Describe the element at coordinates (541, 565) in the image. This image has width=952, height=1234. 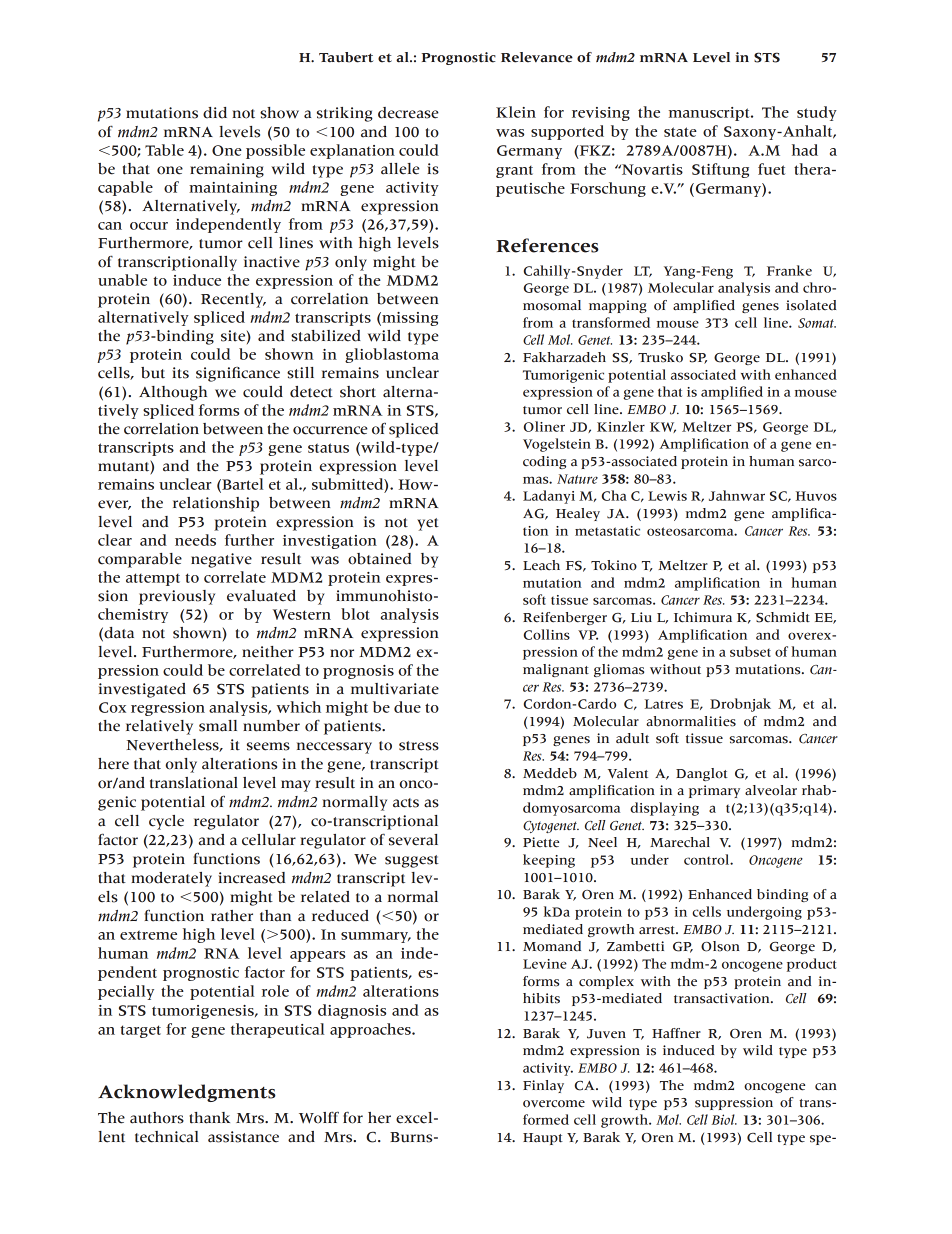
I see `Leach` at that location.
